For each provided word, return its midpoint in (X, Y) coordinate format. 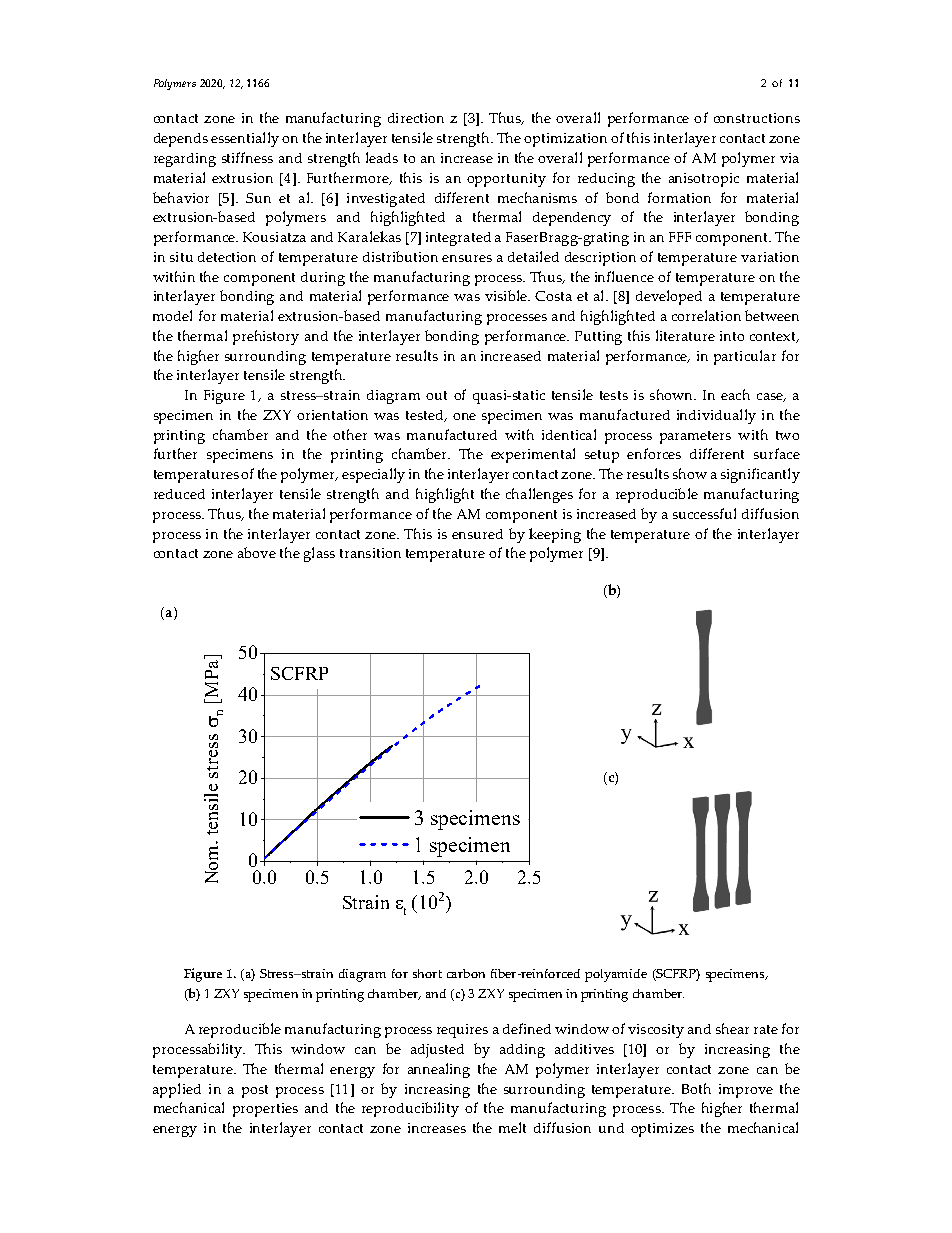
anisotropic (704, 180)
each (735, 394)
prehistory (266, 337)
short (427, 973)
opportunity (506, 180)
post (255, 1091)
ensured (477, 534)
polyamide (616, 975)
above (257, 552)
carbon (466, 973)
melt (512, 1127)
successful (704, 513)
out (436, 395)
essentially (245, 139)
